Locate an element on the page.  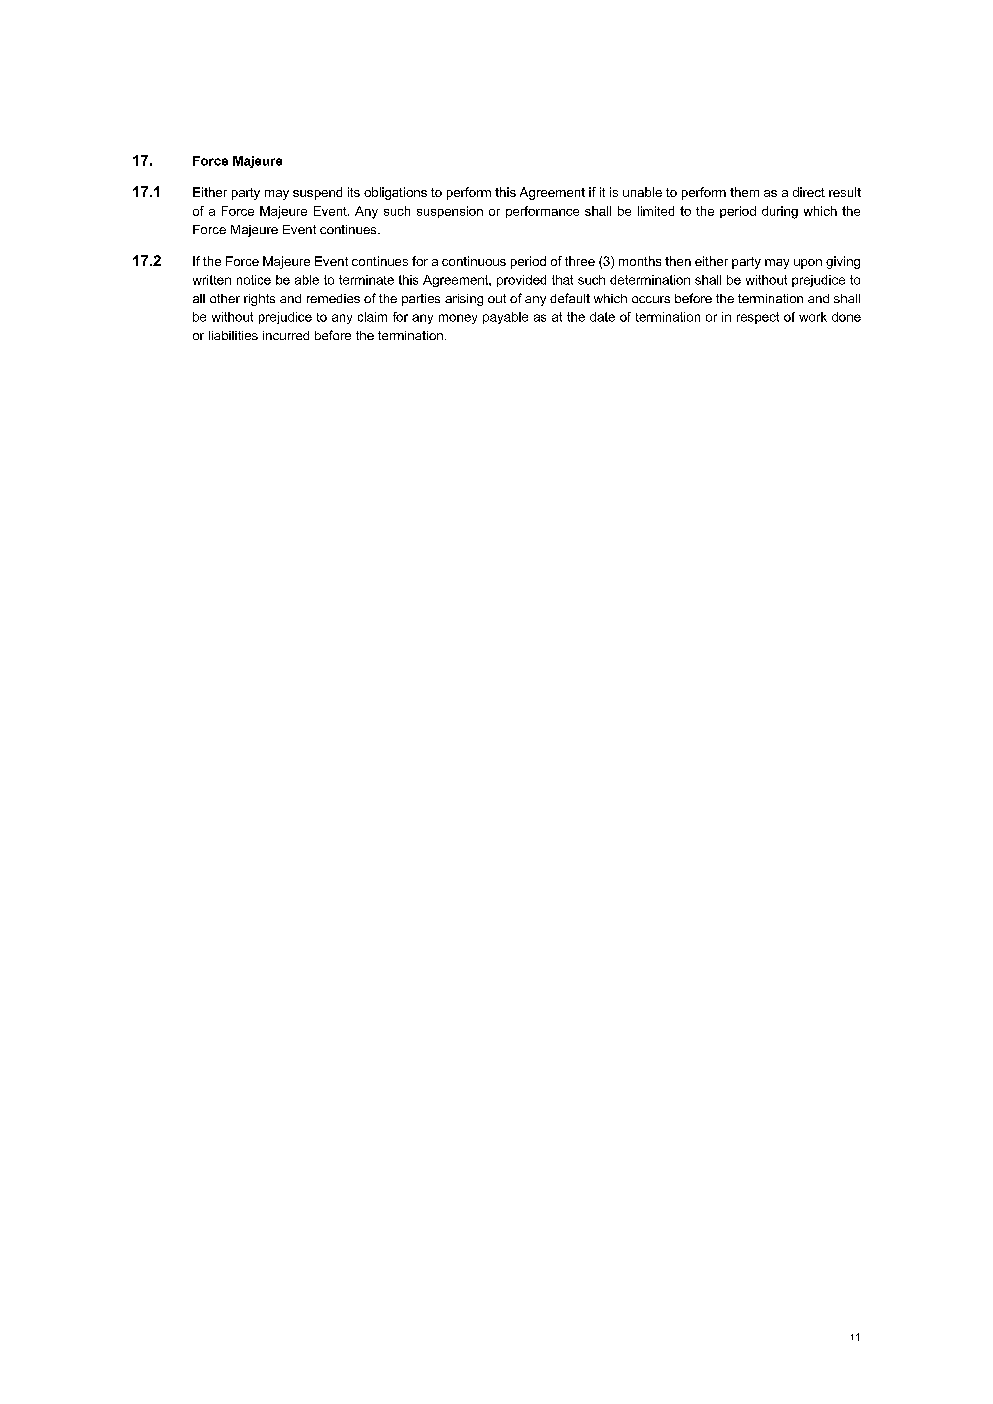
them is located at coordinates (744, 192).
